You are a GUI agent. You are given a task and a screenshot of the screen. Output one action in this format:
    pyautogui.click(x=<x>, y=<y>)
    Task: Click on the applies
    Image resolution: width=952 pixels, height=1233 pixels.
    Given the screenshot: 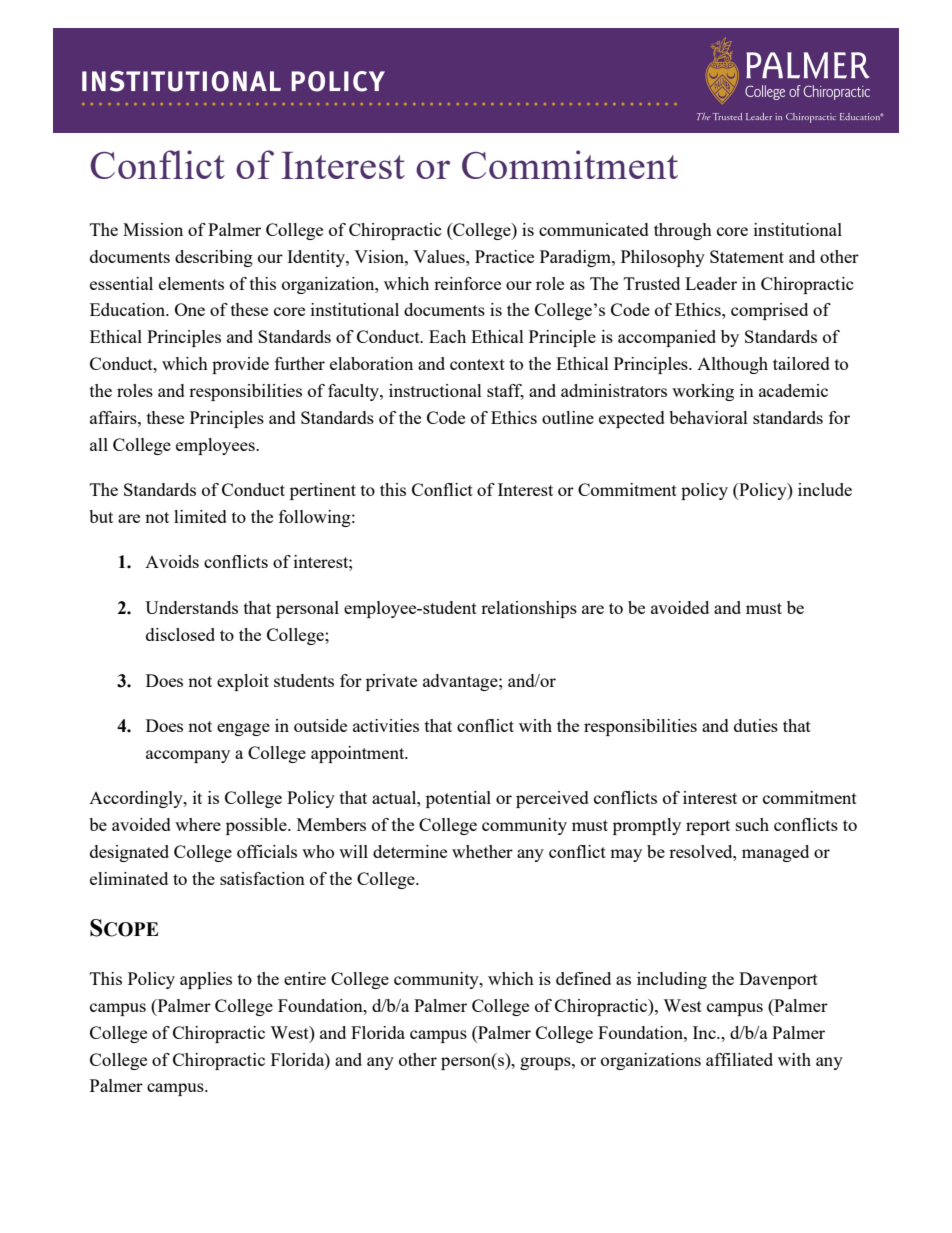 What is the action you would take?
    pyautogui.click(x=206, y=980)
